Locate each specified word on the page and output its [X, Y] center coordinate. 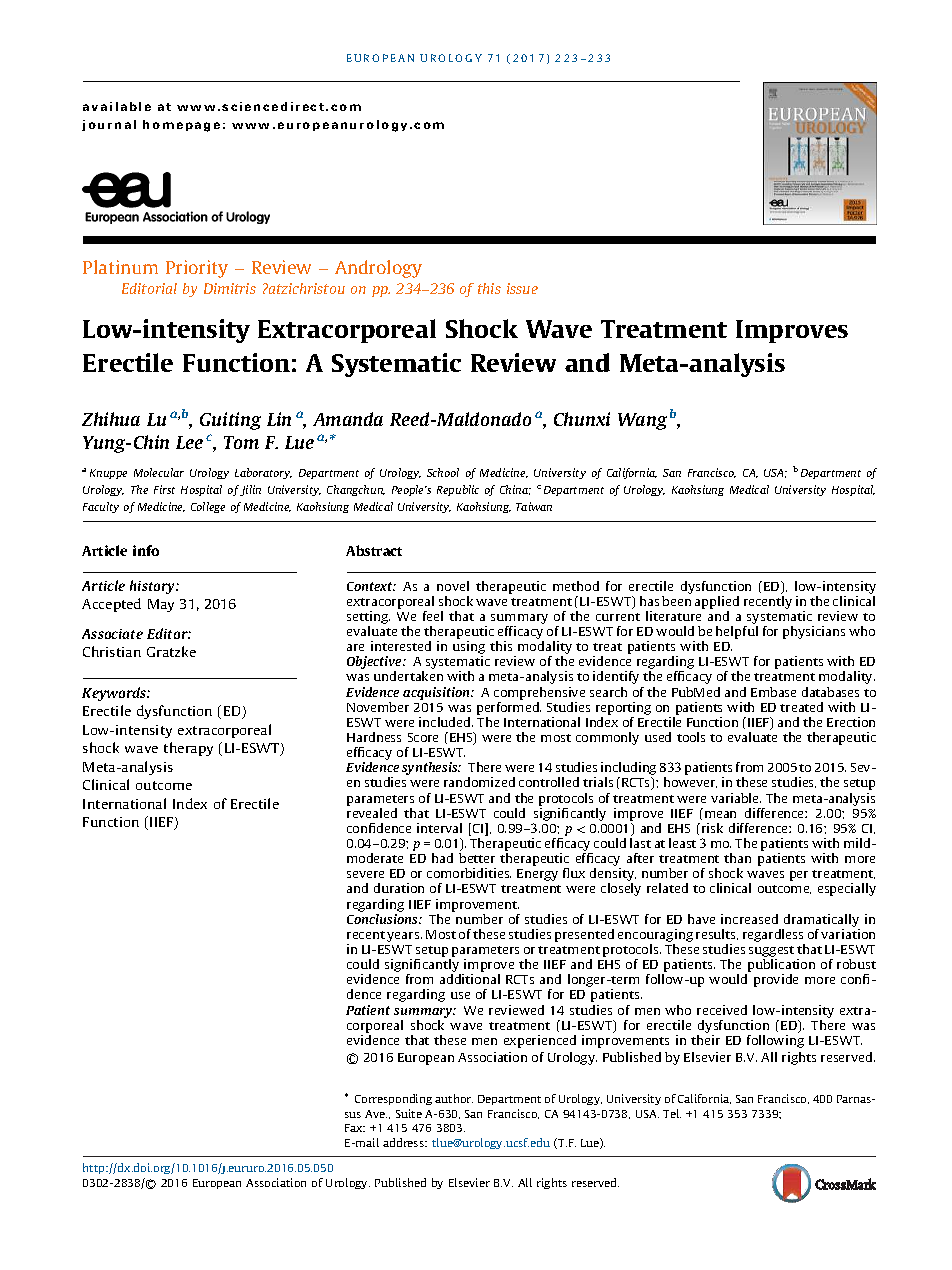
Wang [642, 421]
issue [522, 288]
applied [717, 602]
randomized [479, 782]
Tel [672, 1113]
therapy [188, 749]
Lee [189, 442]
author [454, 1098]
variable [736, 798]
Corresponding [393, 1099]
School [443, 472]
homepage [181, 126]
